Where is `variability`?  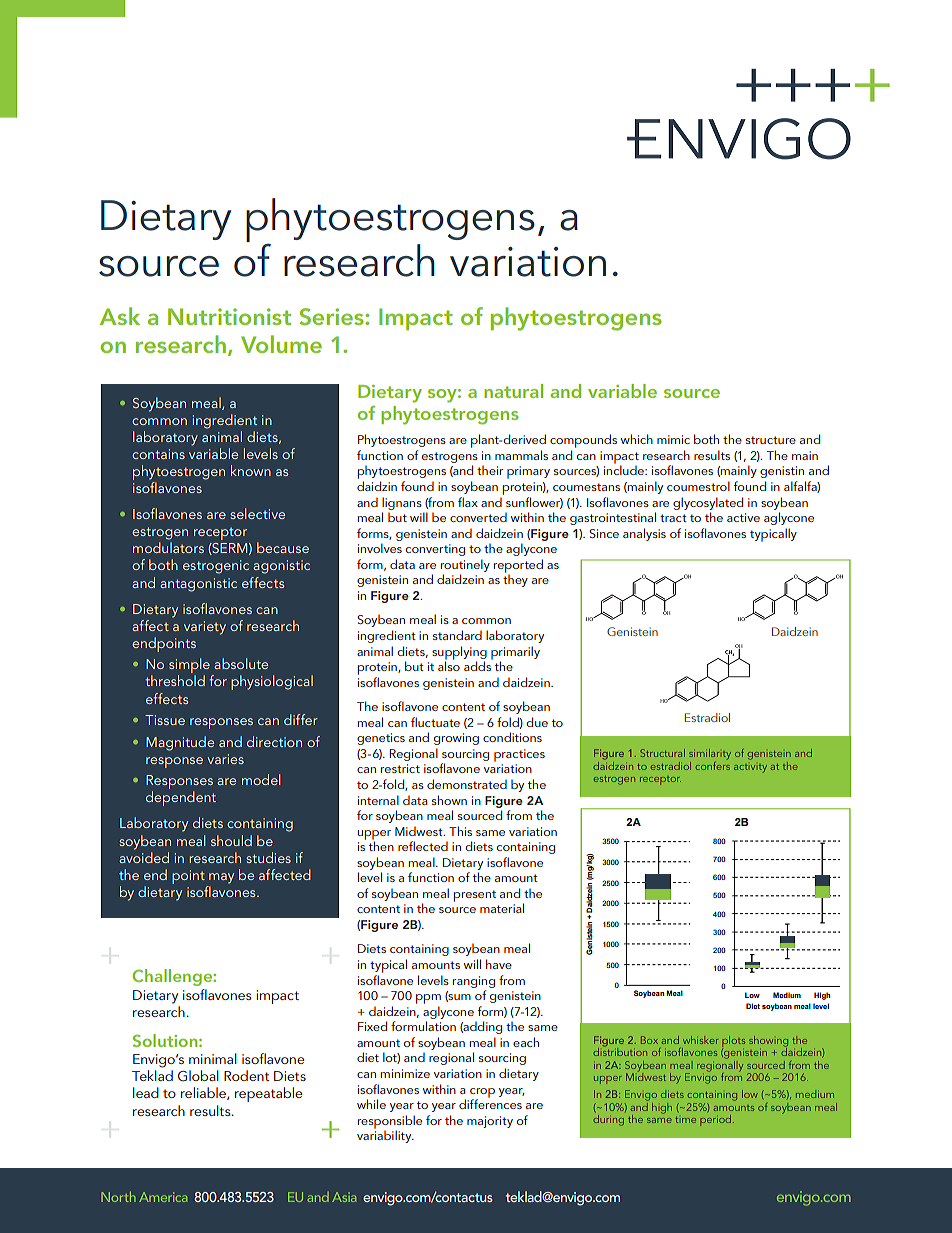
variability is located at coordinates (385, 1135).
